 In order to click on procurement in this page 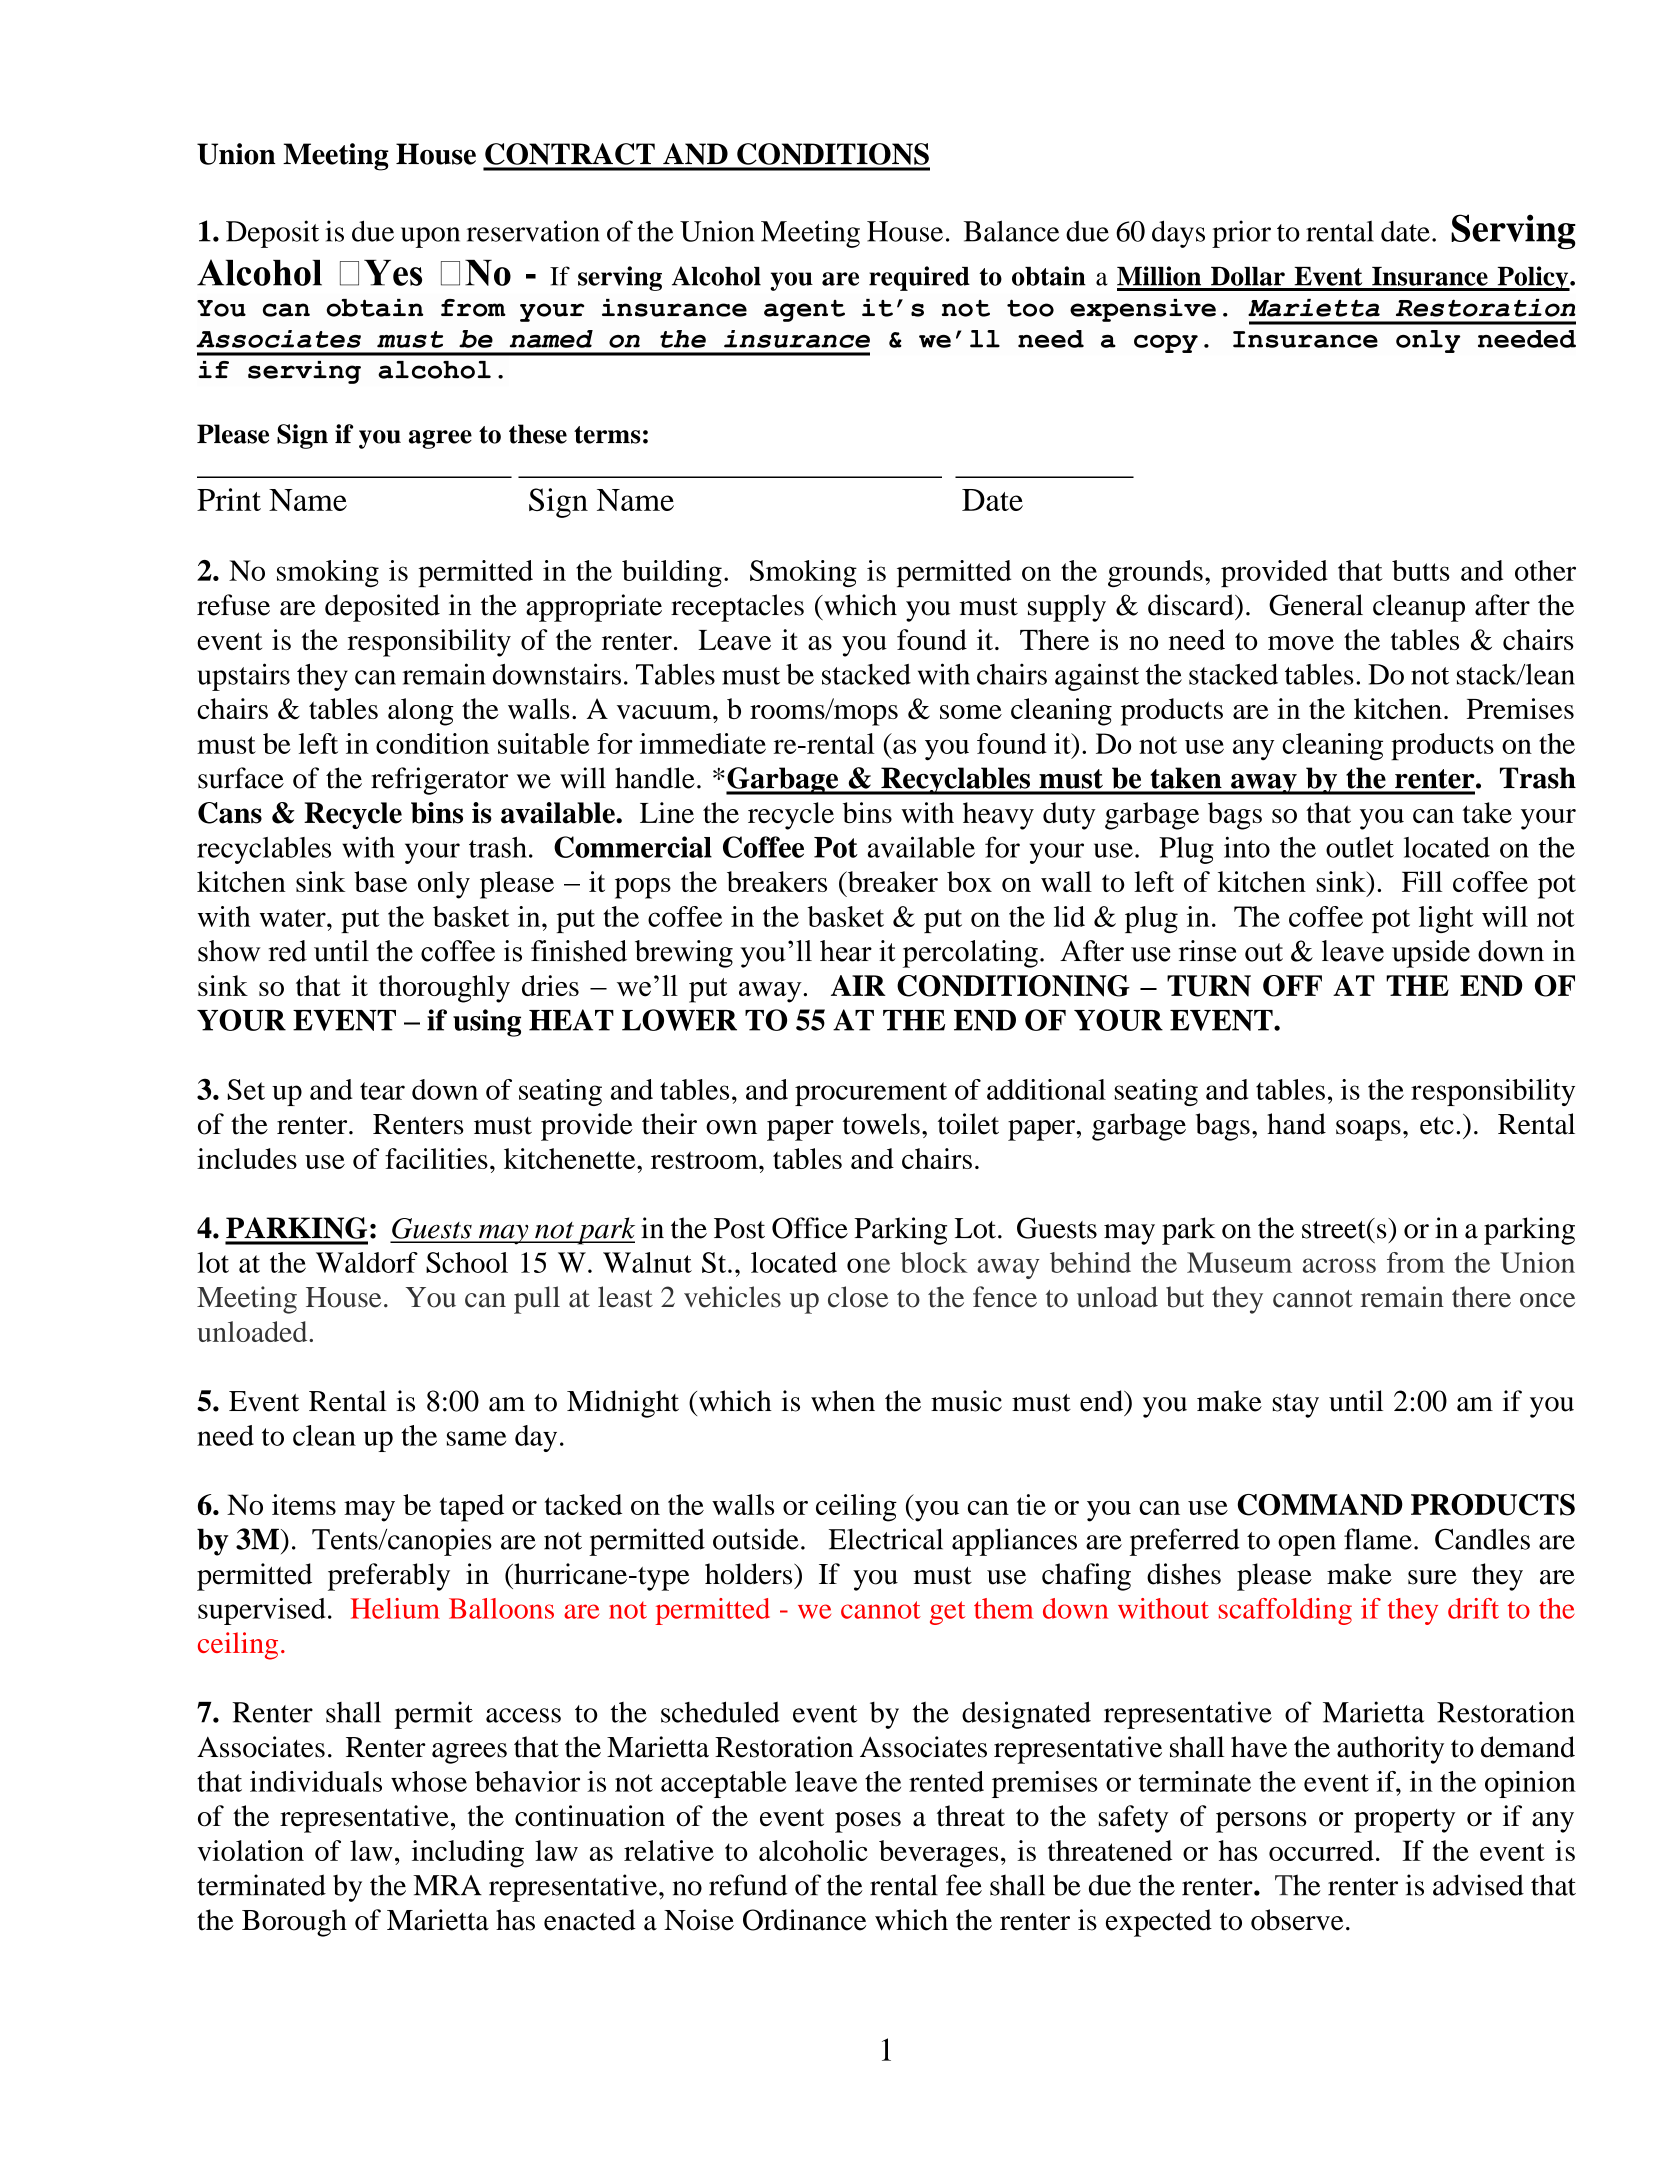, I will do `click(871, 1094)`.
